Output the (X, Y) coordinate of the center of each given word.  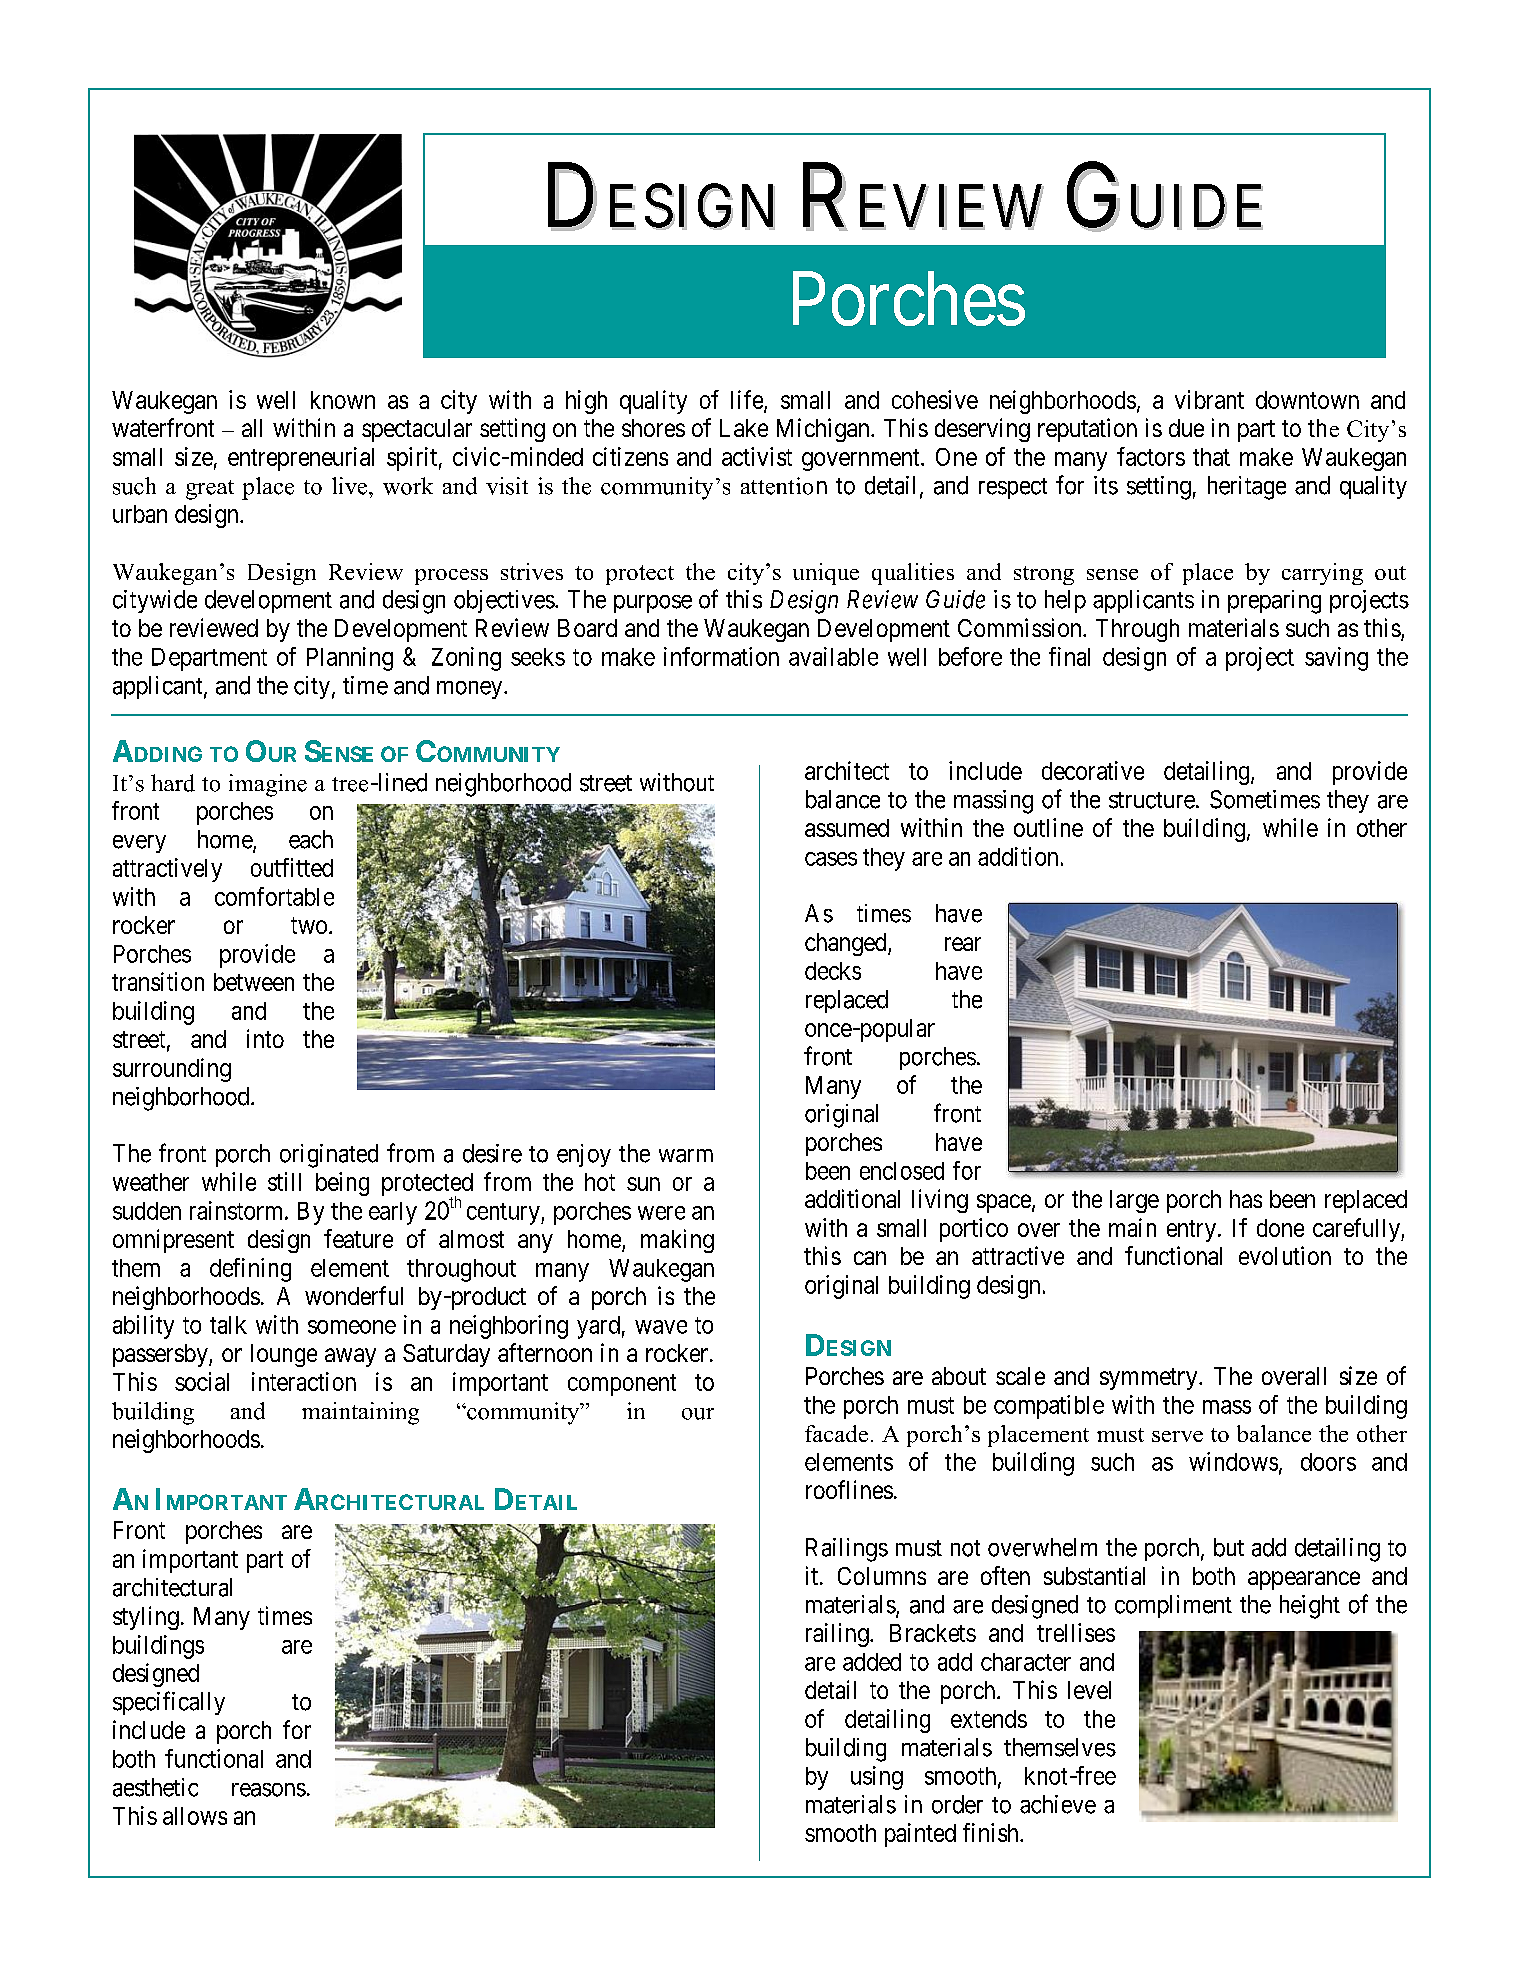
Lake (744, 428)
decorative (1093, 770)
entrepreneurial (301, 459)
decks (833, 971)
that (1211, 457)
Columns (882, 1576)
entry (1191, 1231)
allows (195, 1816)
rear (963, 944)
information (721, 656)
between (254, 982)
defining (250, 1270)
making (677, 1241)
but (1229, 1547)
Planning (350, 659)
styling (146, 1618)
